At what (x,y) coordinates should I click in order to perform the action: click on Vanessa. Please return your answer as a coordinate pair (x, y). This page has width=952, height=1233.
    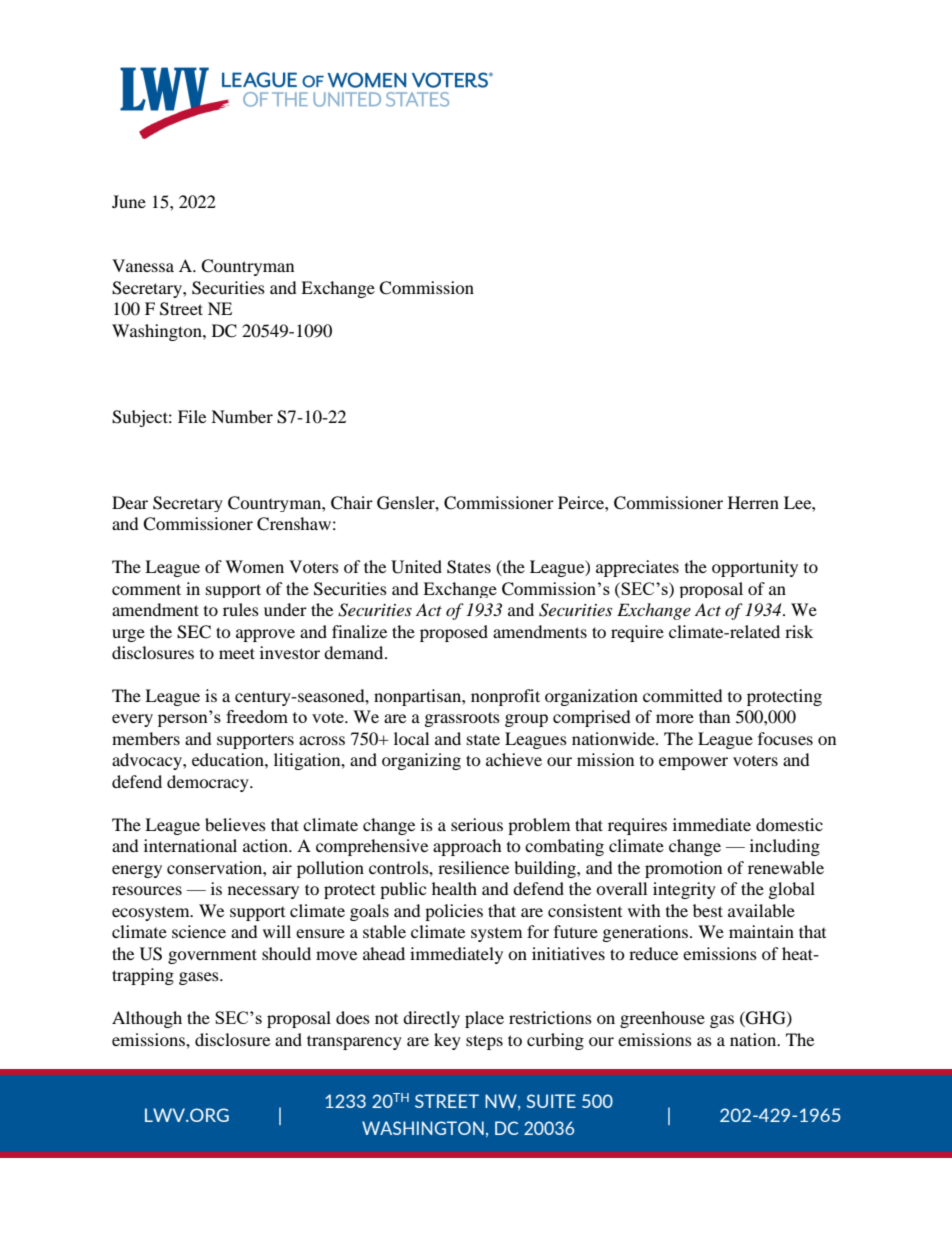
    Looking at the image, I should click on (143, 265).
